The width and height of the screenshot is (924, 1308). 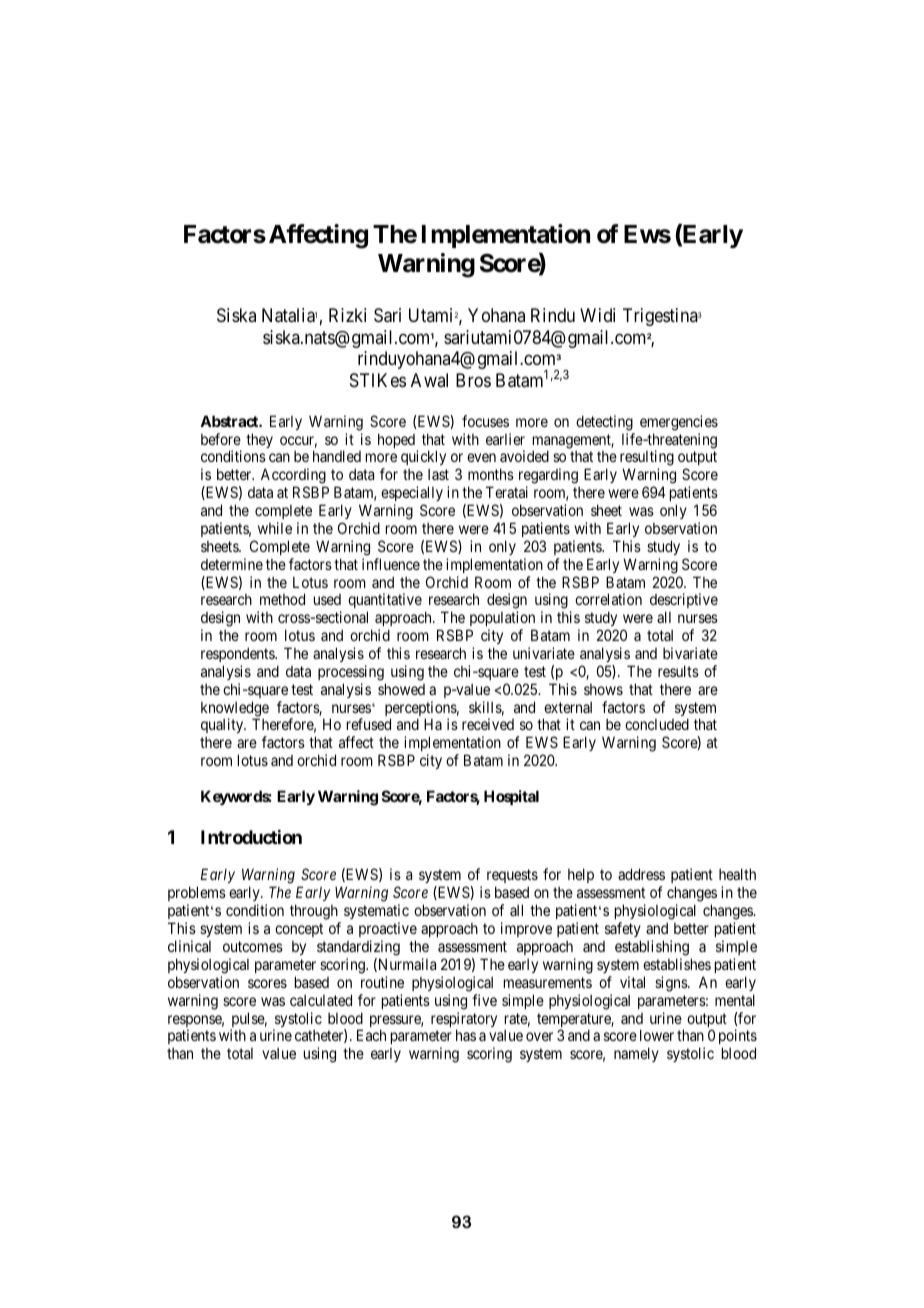 What do you see at coordinates (235, 710) in the screenshot?
I see `knowledge` at bounding box center [235, 710].
